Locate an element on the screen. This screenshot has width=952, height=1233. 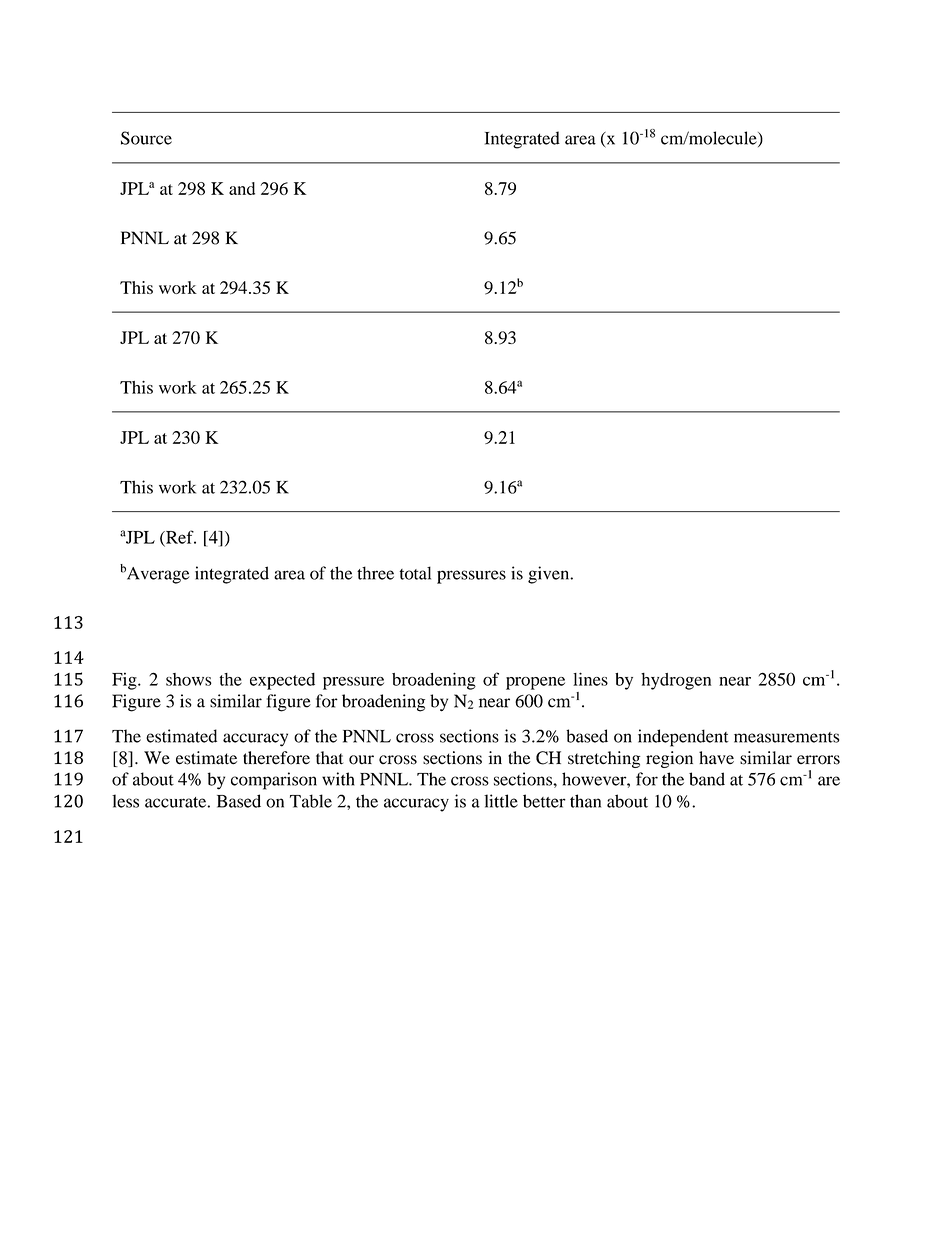
Source is located at coordinates (146, 138).
